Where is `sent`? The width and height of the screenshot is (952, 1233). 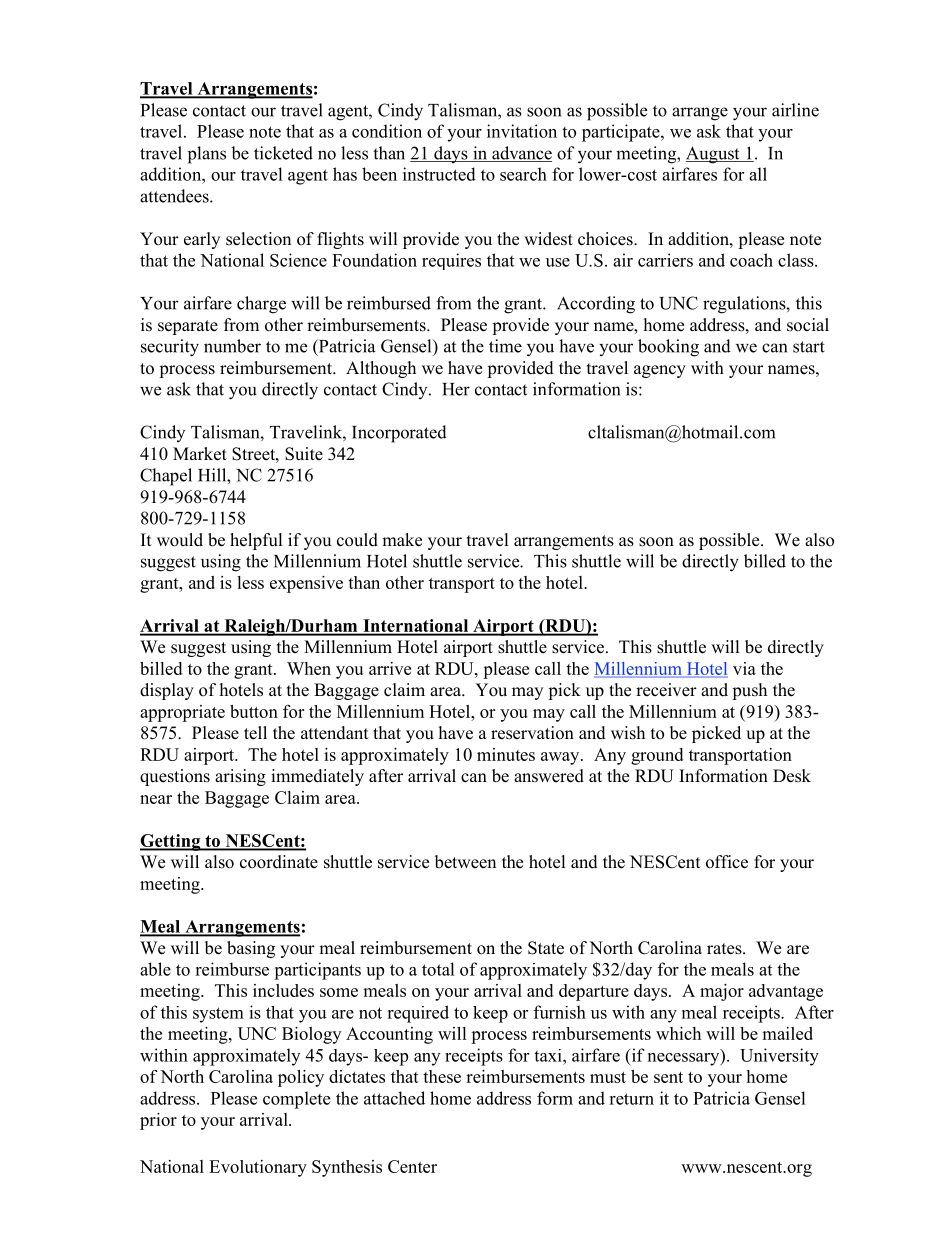
sent is located at coordinates (668, 1077).
